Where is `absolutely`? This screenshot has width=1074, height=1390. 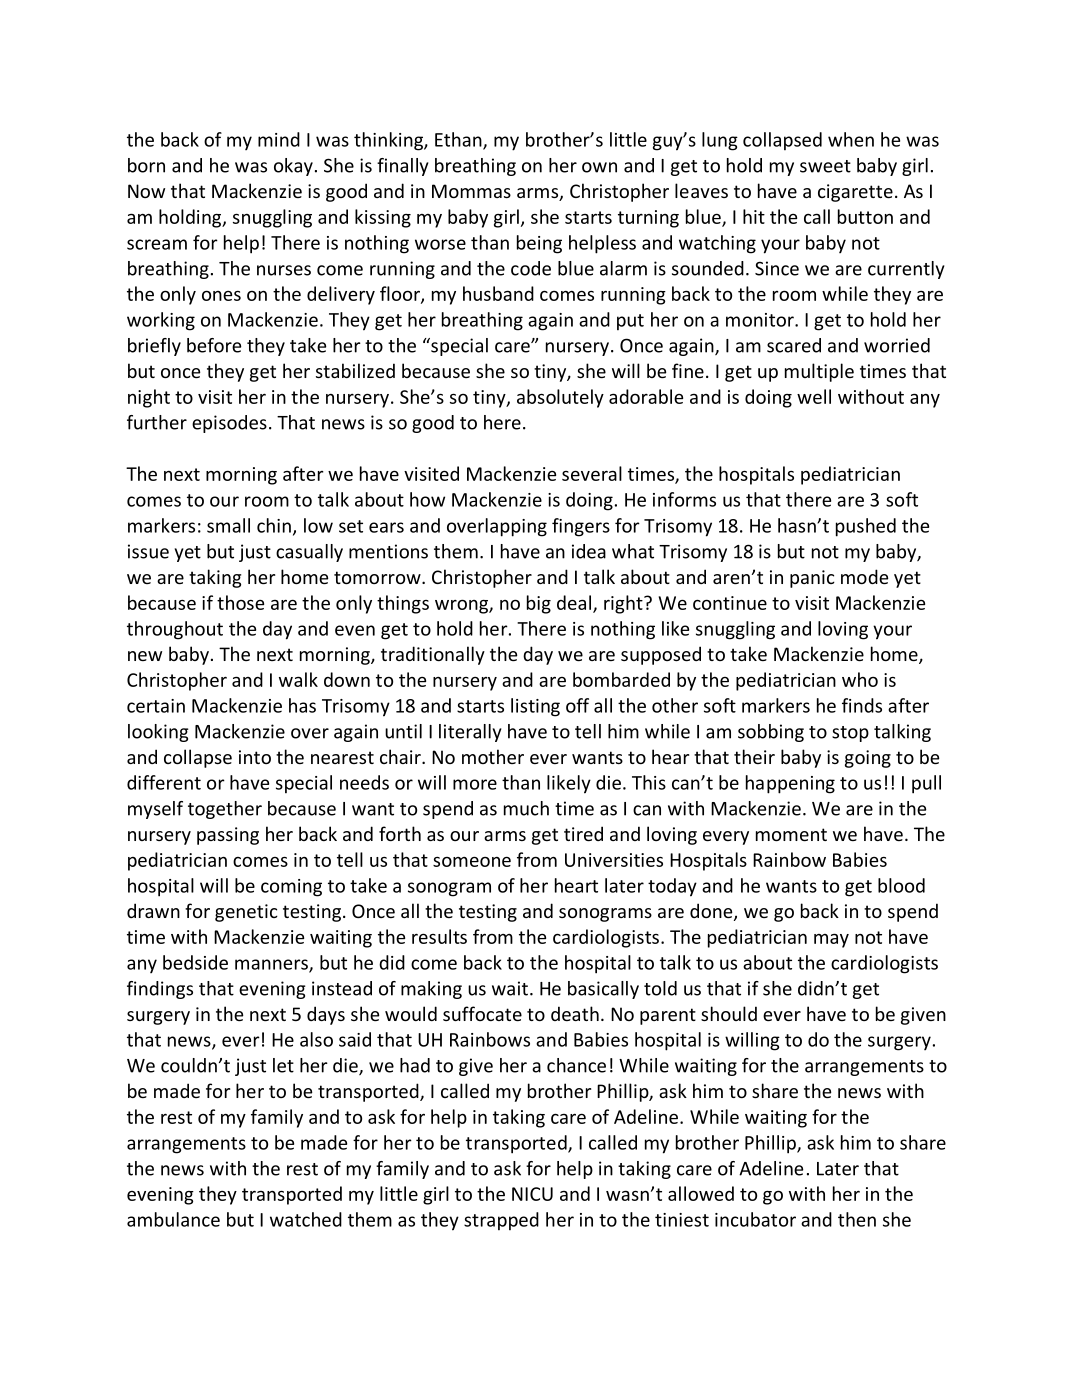
absolutely is located at coordinates (560, 398).
